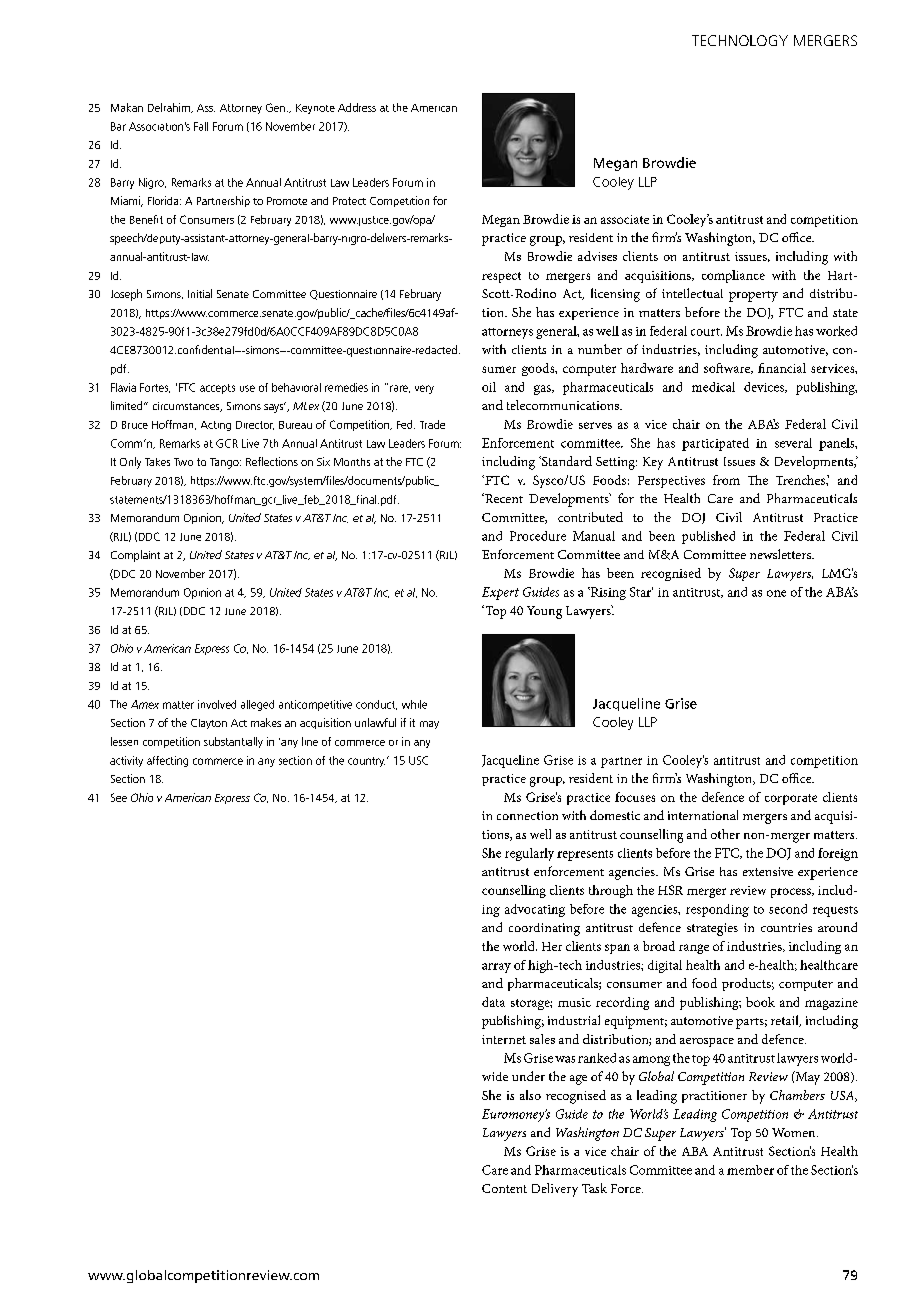 The height and width of the screenshot is (1308, 924). Describe the element at coordinates (504, 1188) in the screenshot. I see `Content` at that location.
